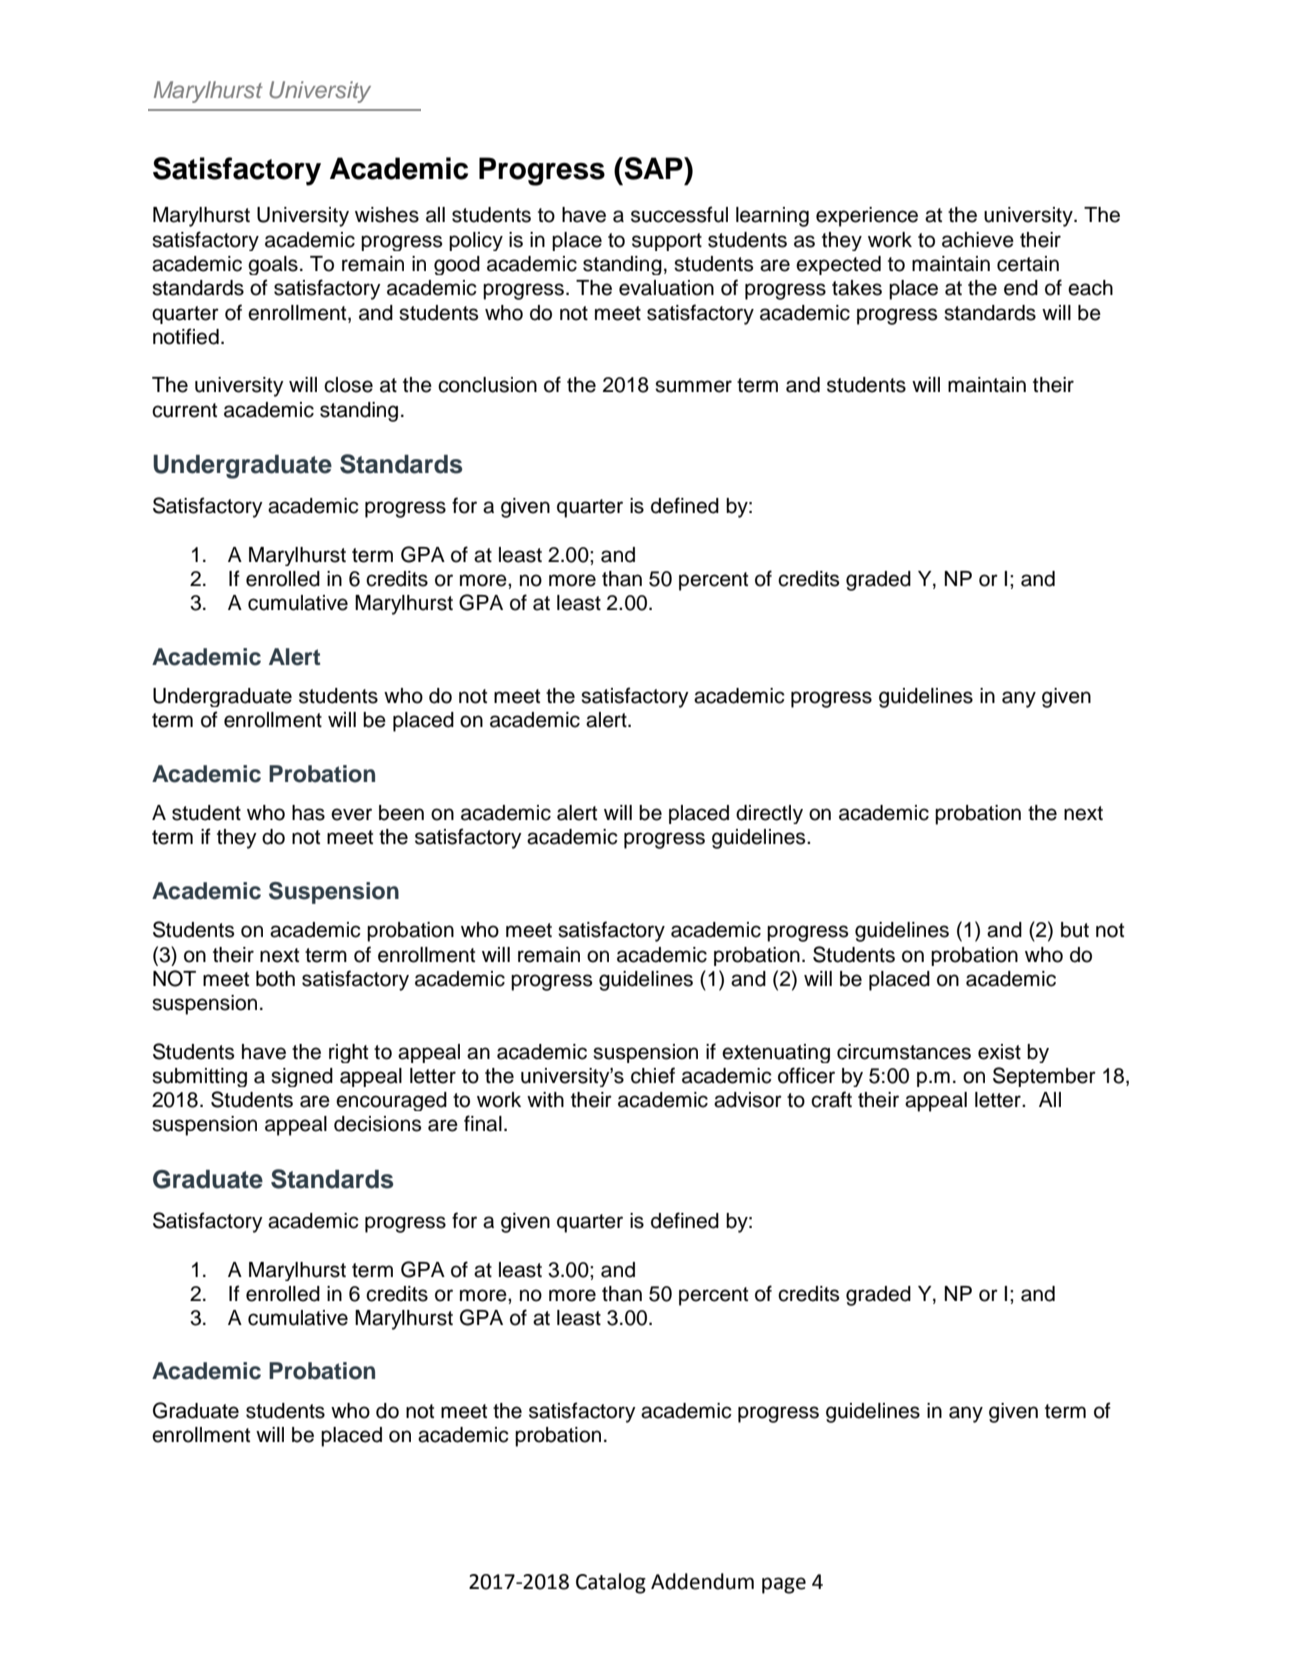 The height and width of the screenshot is (1672, 1292). Describe the element at coordinates (769, 814) in the screenshot. I see `directly` at that location.
